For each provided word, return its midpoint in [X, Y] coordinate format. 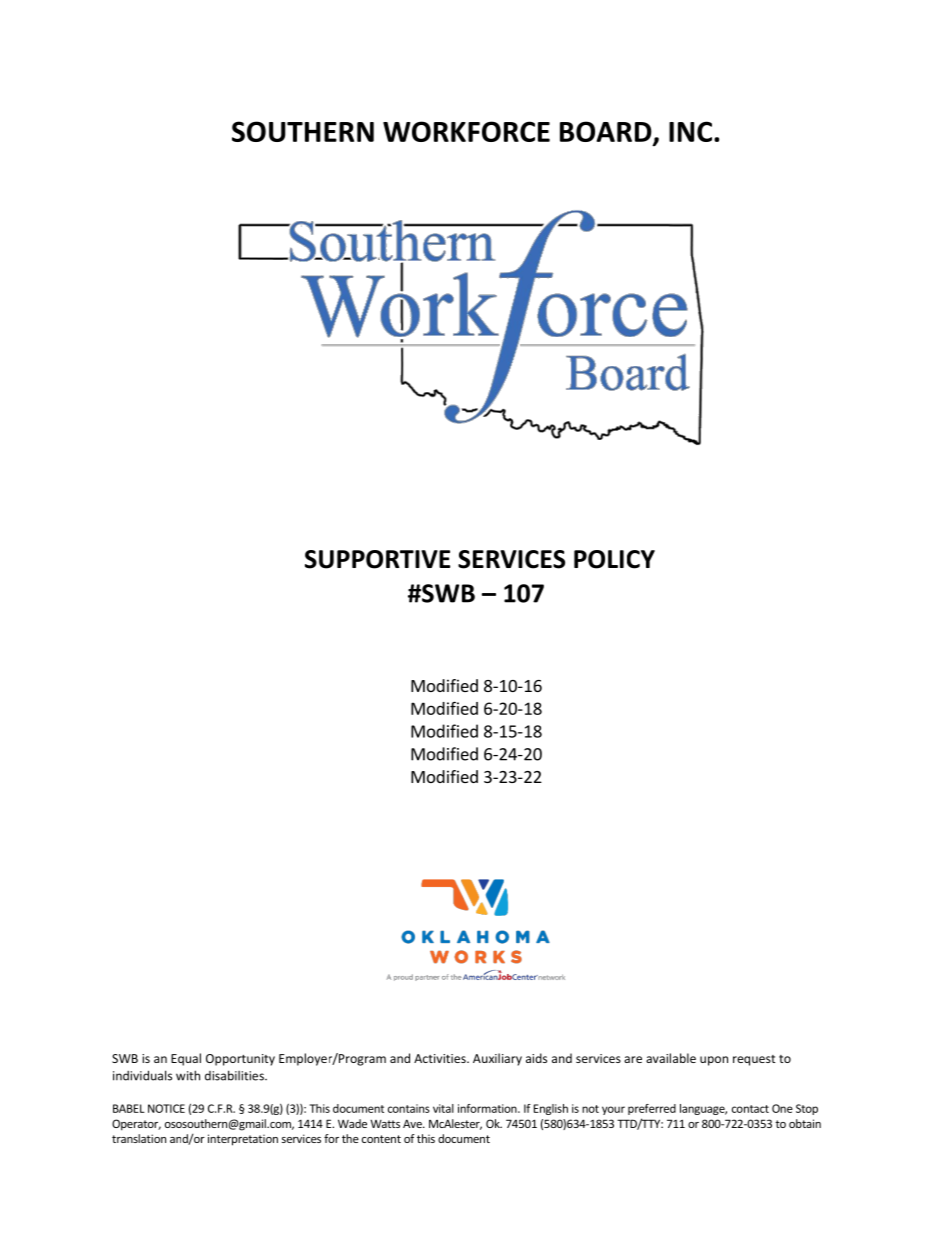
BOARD [607, 133]
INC [692, 131]
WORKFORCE [466, 131]
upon [714, 1061]
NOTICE [166, 1108]
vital [443, 1108]
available [671, 1058]
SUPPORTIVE [377, 559]
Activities [441, 1058]
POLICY [614, 559]
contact [750, 1109]
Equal [186, 1059]
